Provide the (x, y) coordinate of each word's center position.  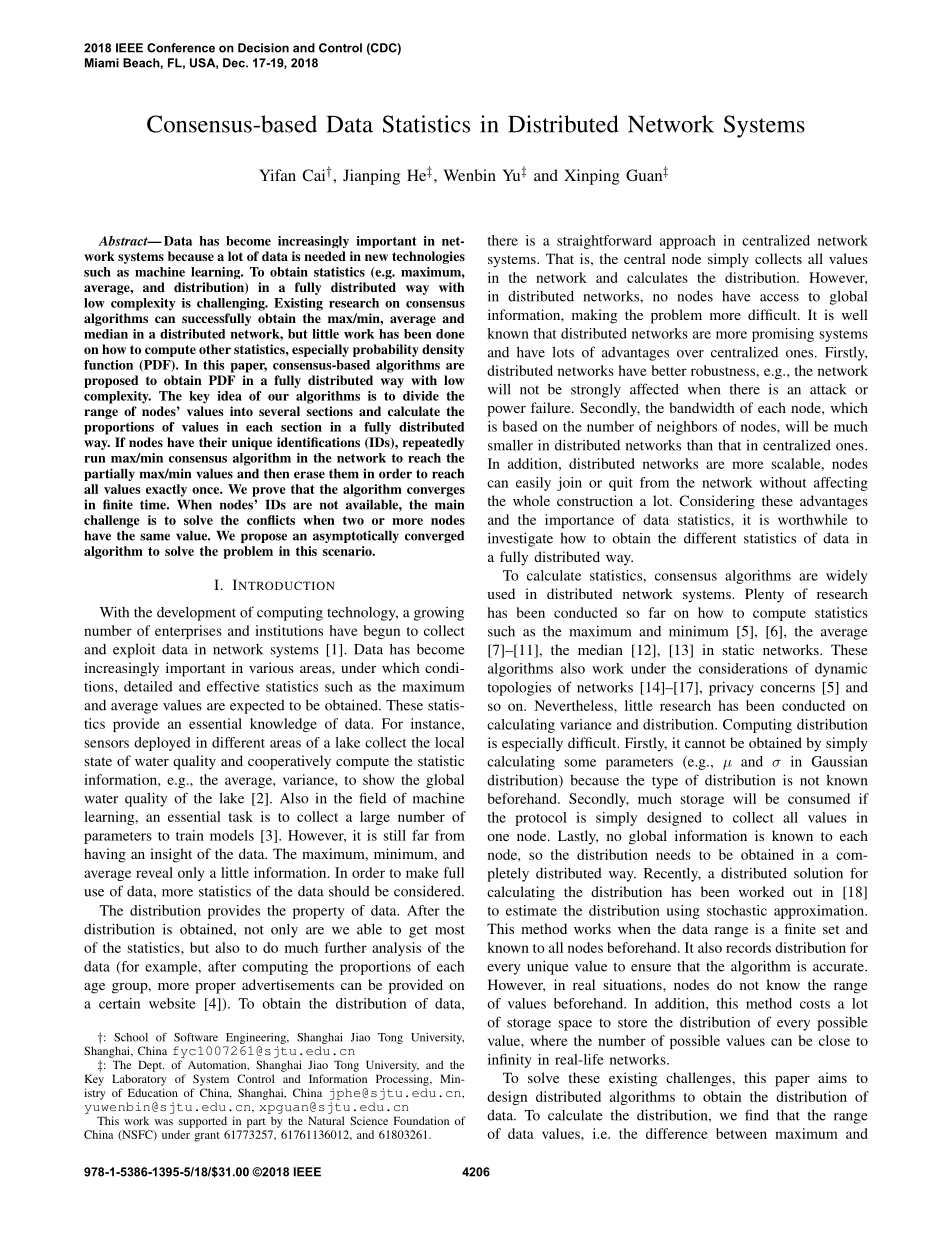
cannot (705, 743)
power (506, 411)
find (757, 1115)
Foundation (421, 1120)
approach (688, 242)
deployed (162, 744)
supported (203, 1122)
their (213, 442)
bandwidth (702, 407)
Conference (181, 48)
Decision (263, 48)
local (449, 742)
